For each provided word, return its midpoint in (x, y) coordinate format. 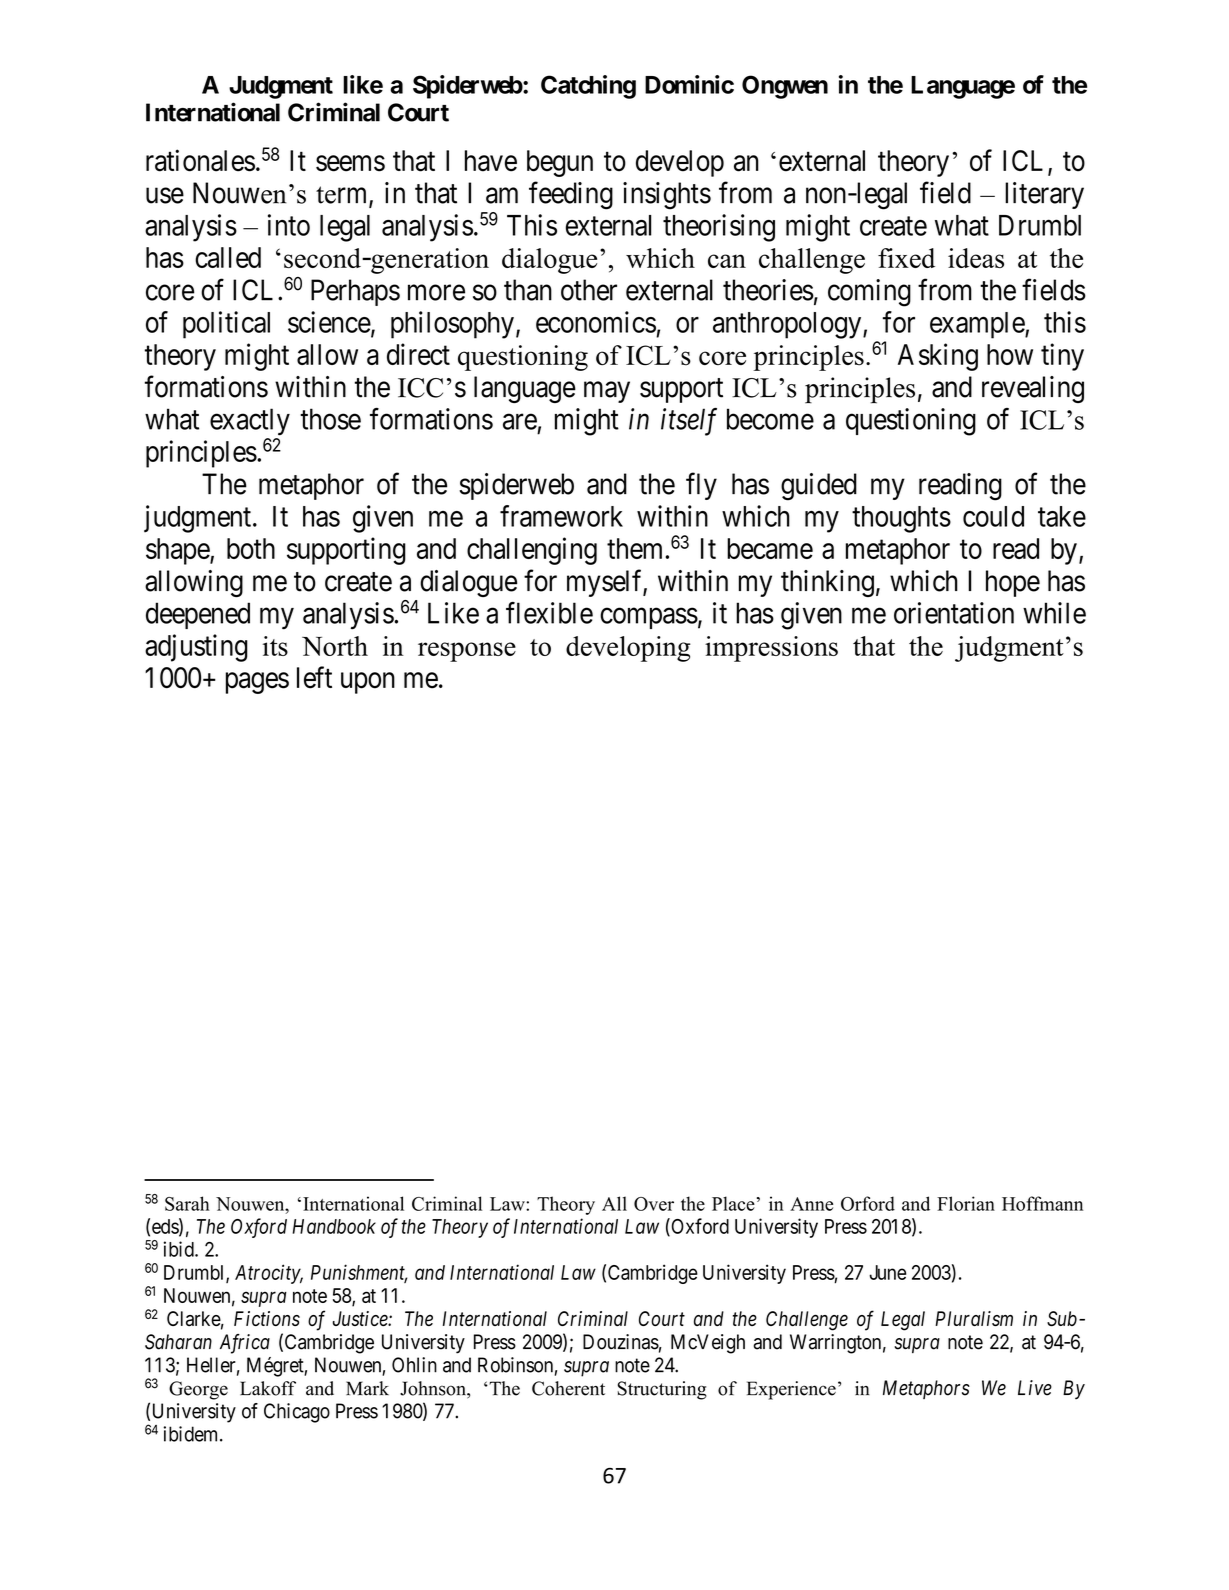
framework (561, 516)
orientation (954, 613)
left (314, 677)
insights (667, 196)
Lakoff (268, 1388)
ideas (976, 258)
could (993, 516)
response (467, 652)
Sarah (187, 1203)
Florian (966, 1203)
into (289, 225)
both (251, 548)
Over (654, 1204)
